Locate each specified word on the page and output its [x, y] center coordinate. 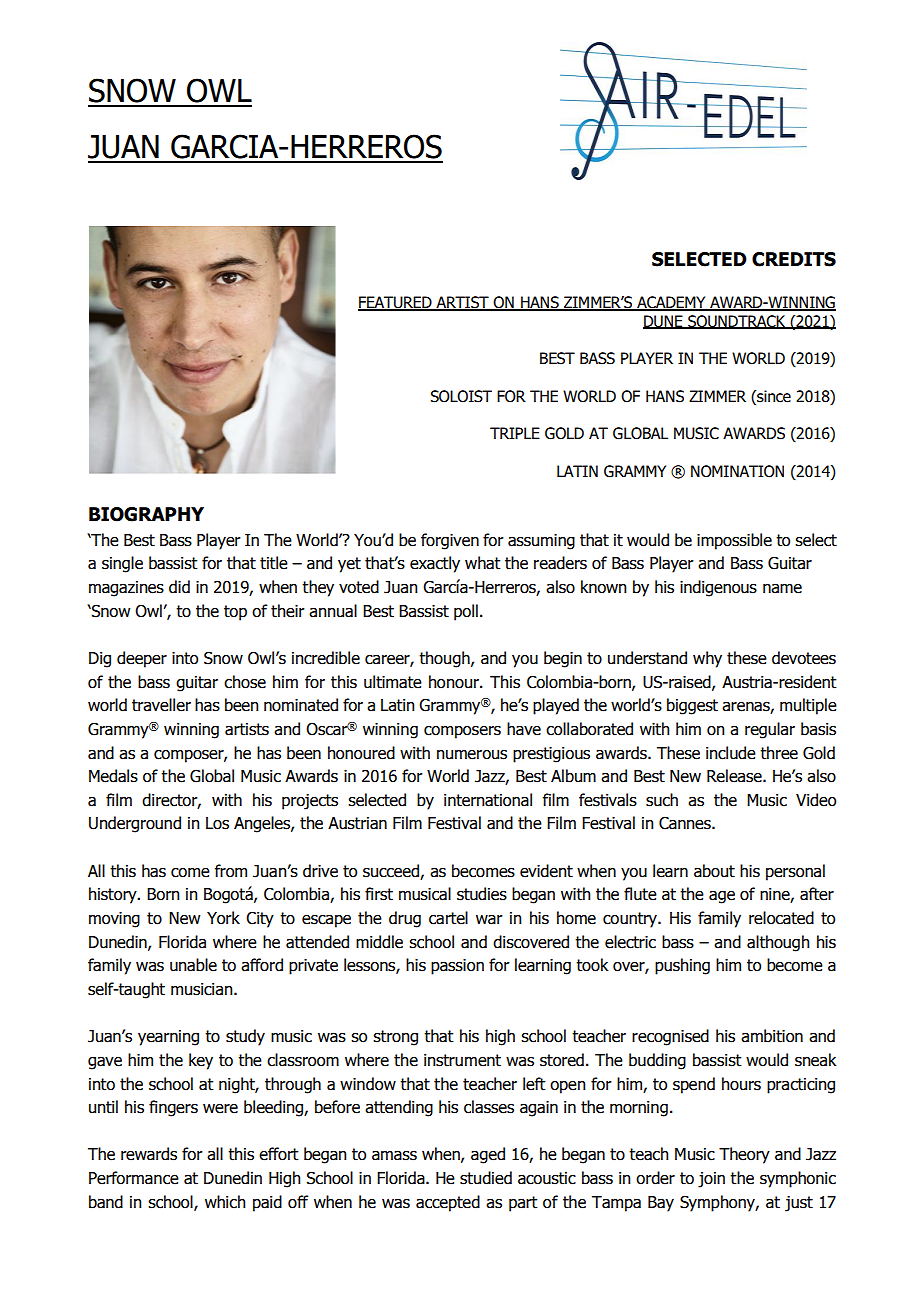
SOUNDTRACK [737, 322]
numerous [472, 755]
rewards [149, 1154]
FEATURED [396, 303]
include [731, 753]
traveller [161, 705]
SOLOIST [461, 396]
